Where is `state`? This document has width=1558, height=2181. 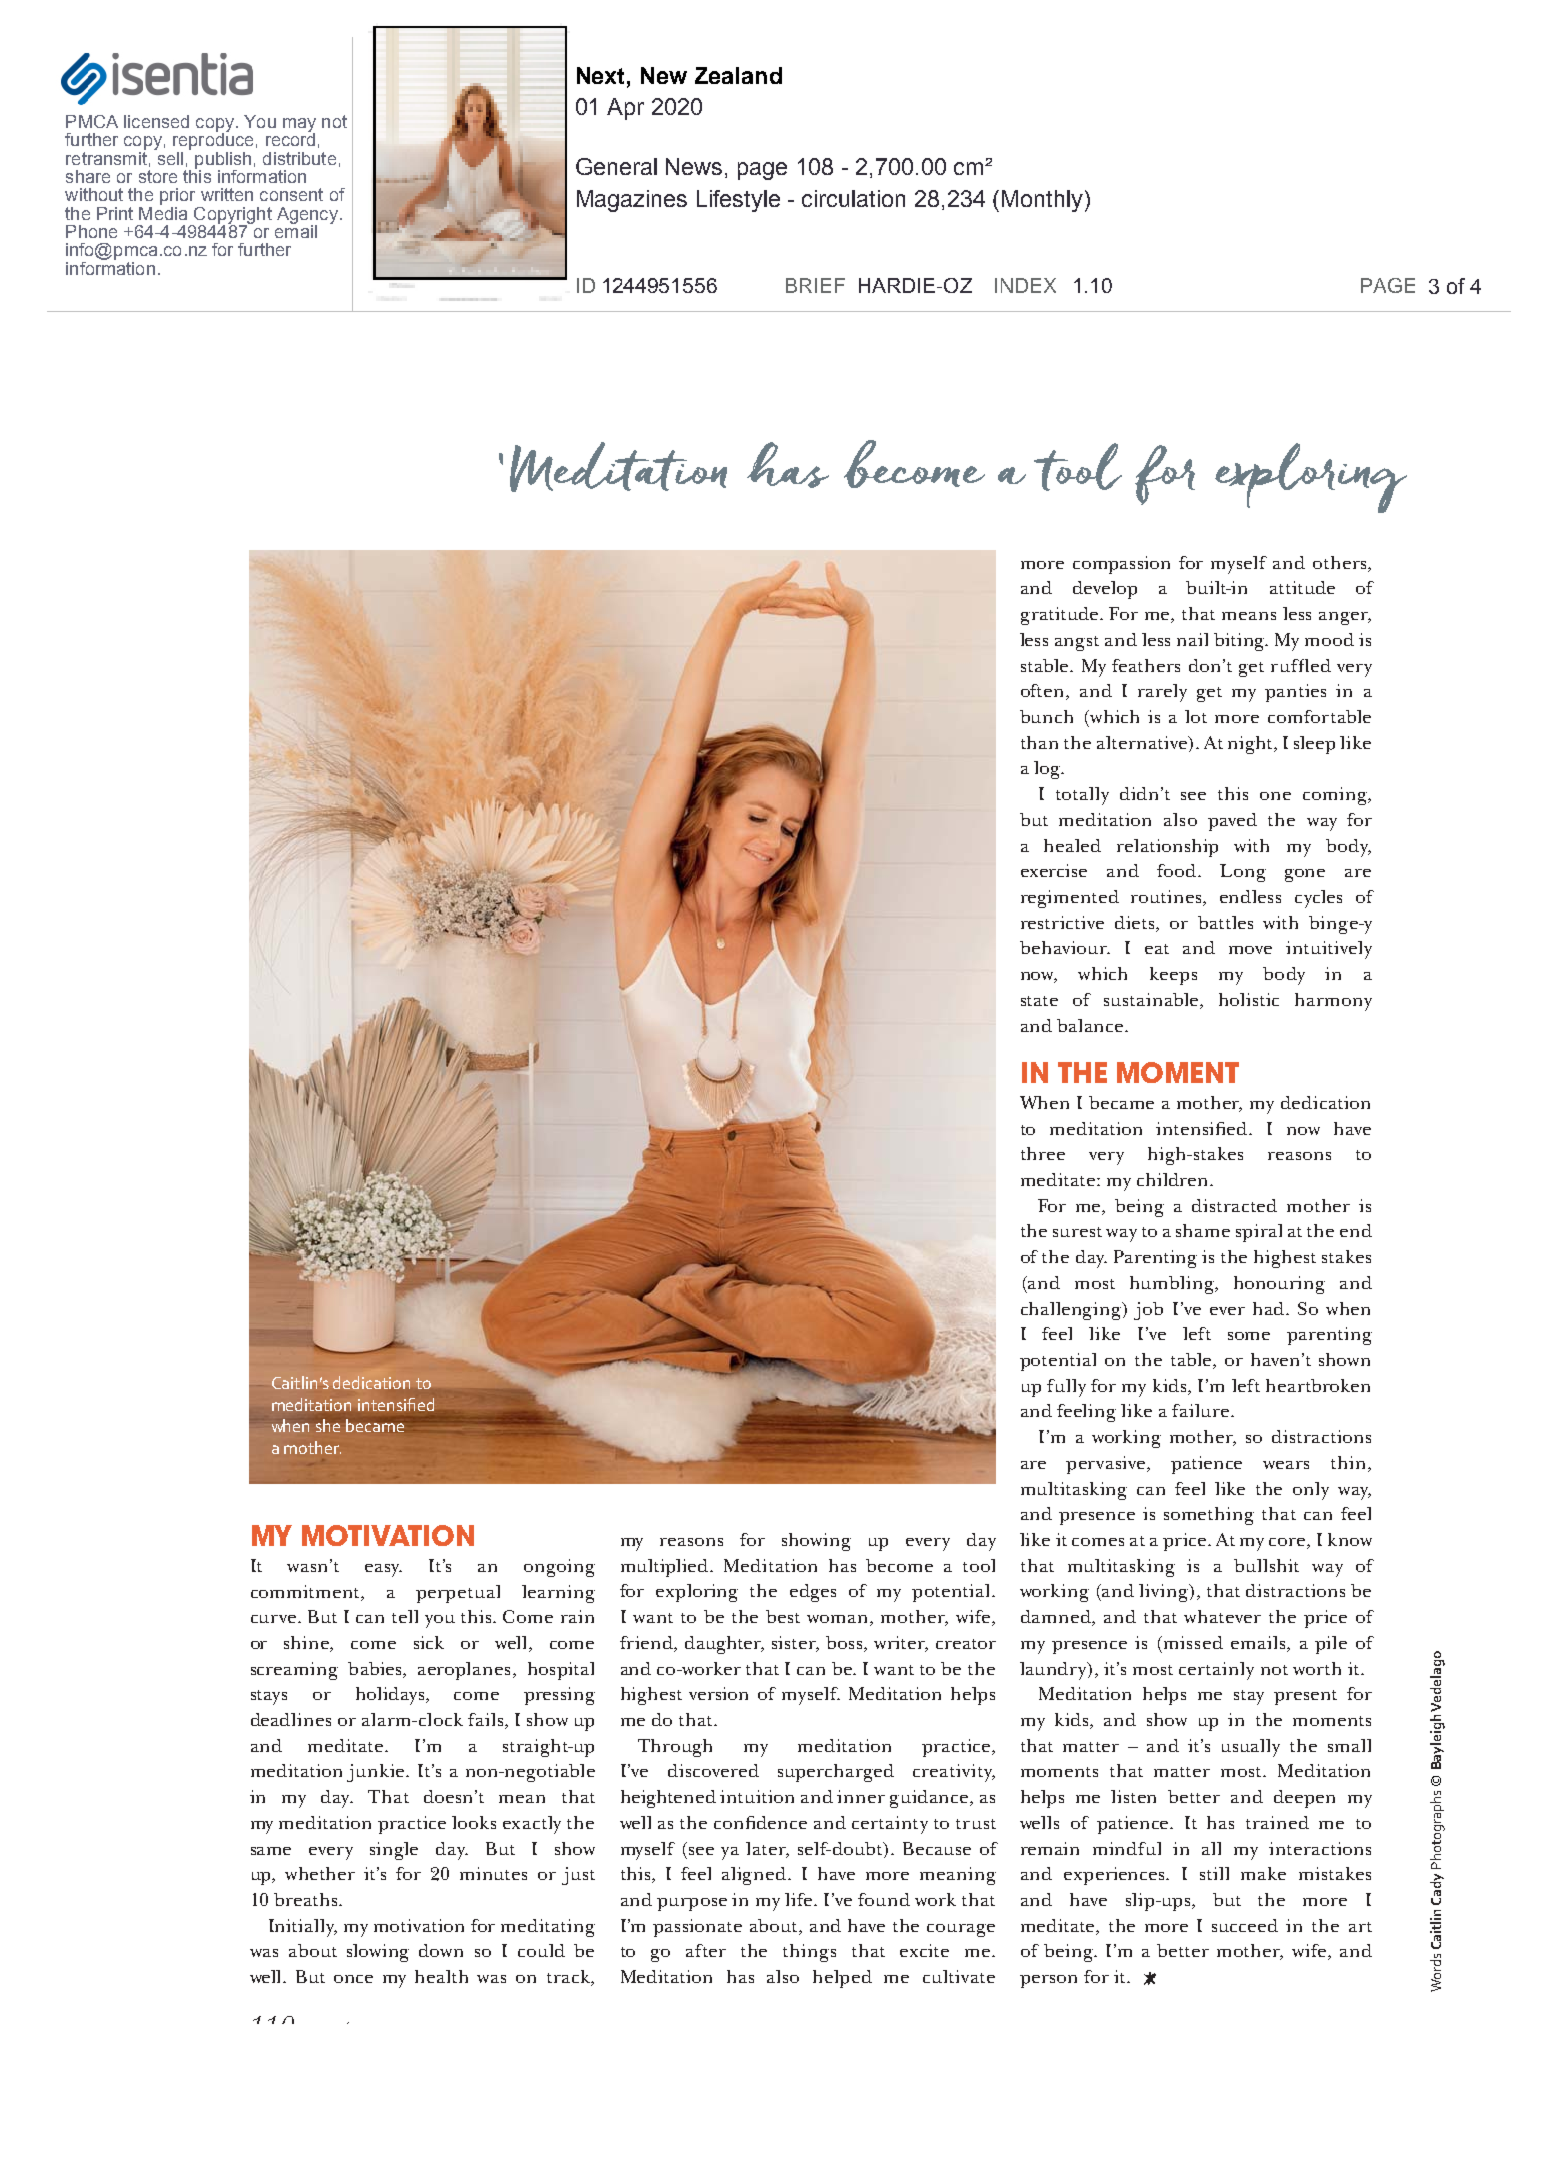
state is located at coordinates (1039, 1001).
